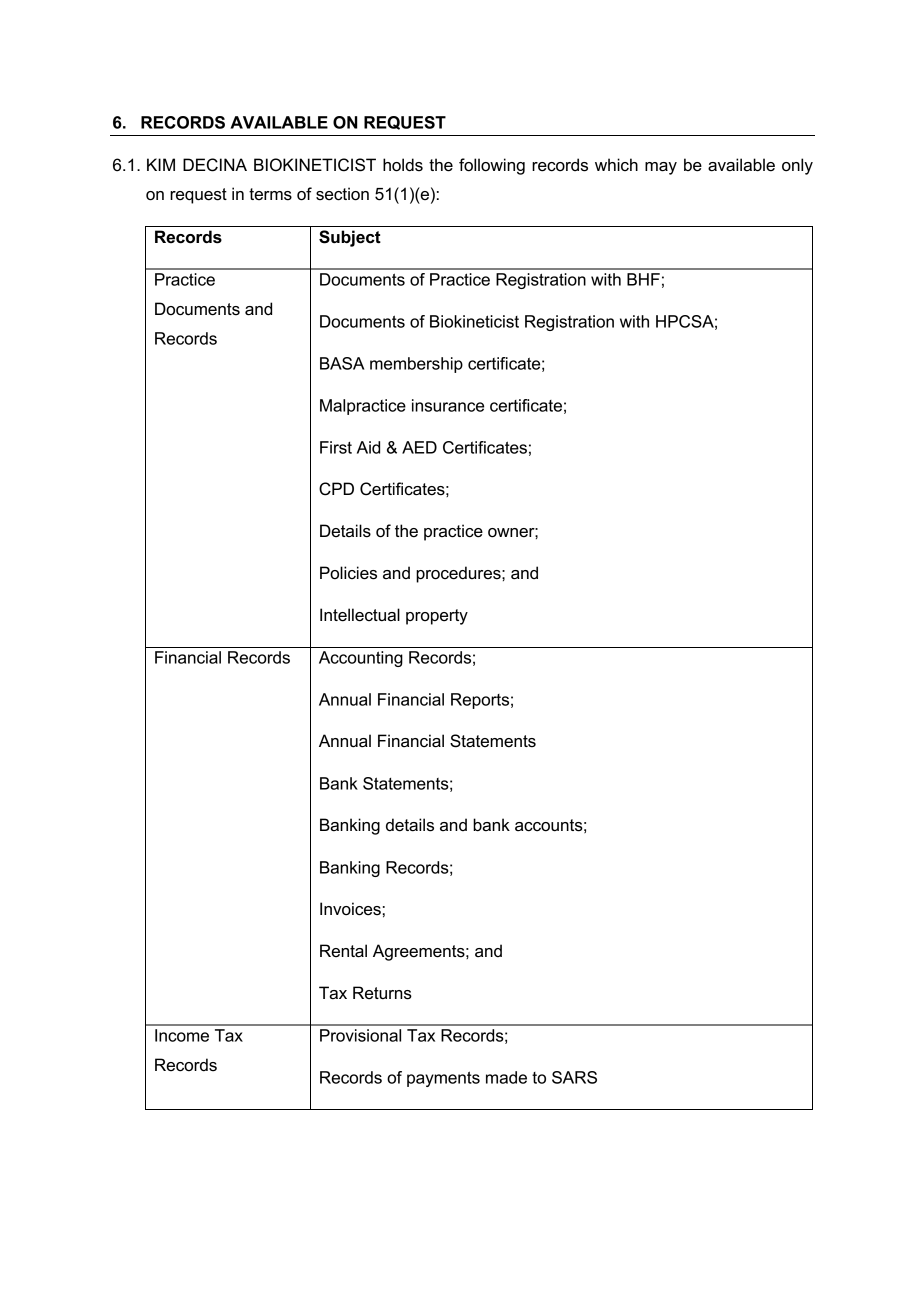  What do you see at coordinates (574, 1077) in the image?
I see `SARS` at bounding box center [574, 1077].
